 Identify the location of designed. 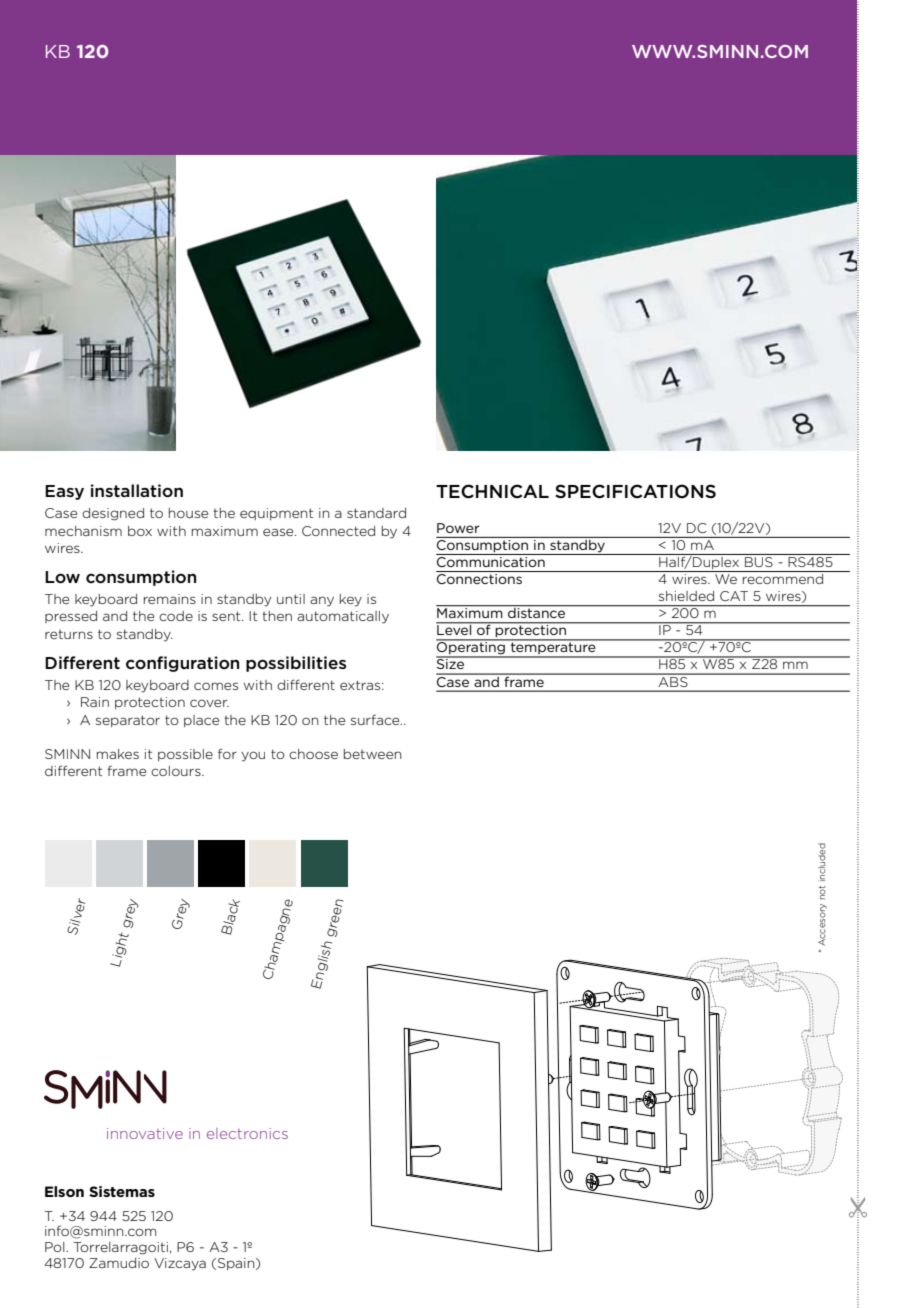
(113, 514).
